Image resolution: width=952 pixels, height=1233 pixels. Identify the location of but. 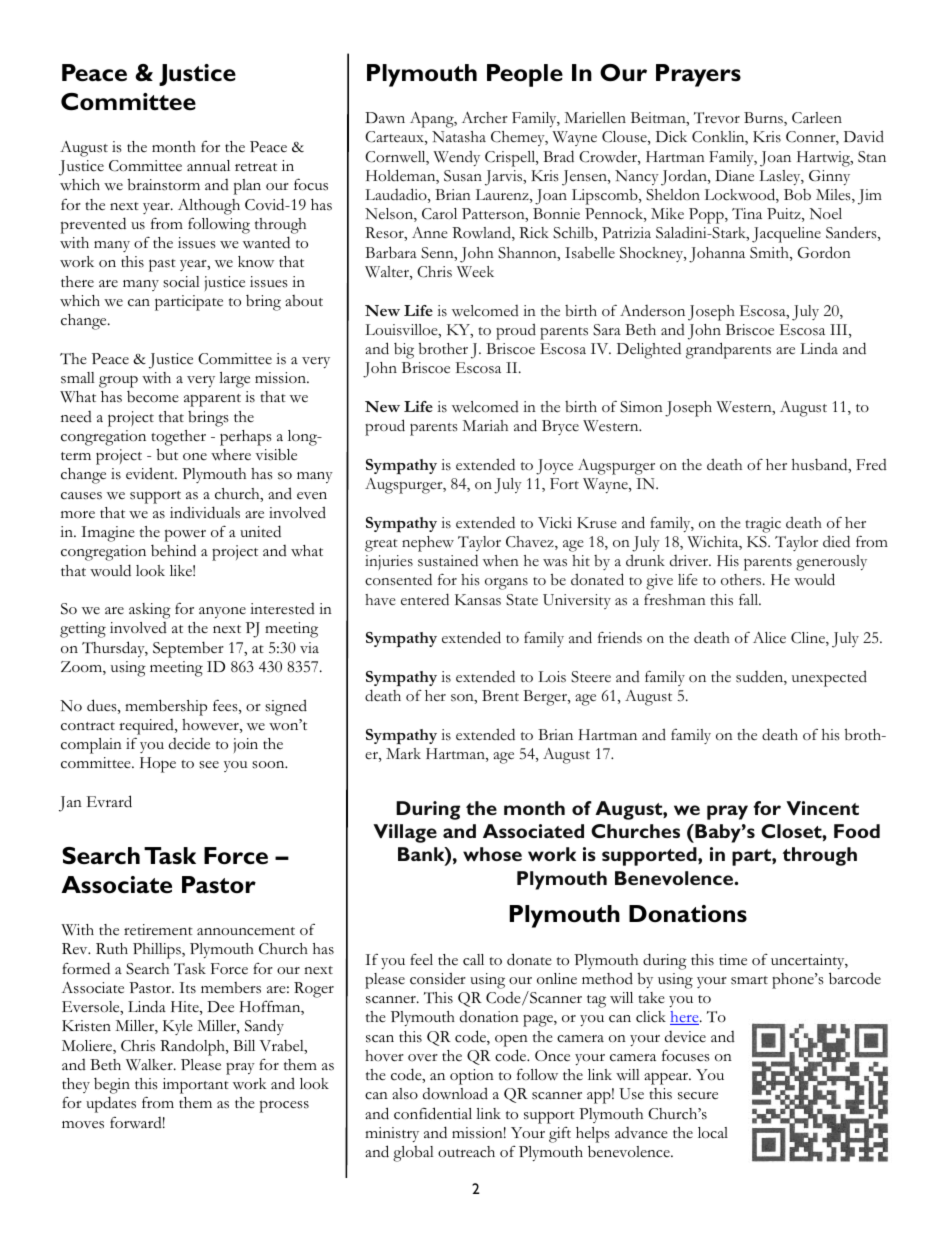
(167, 454).
